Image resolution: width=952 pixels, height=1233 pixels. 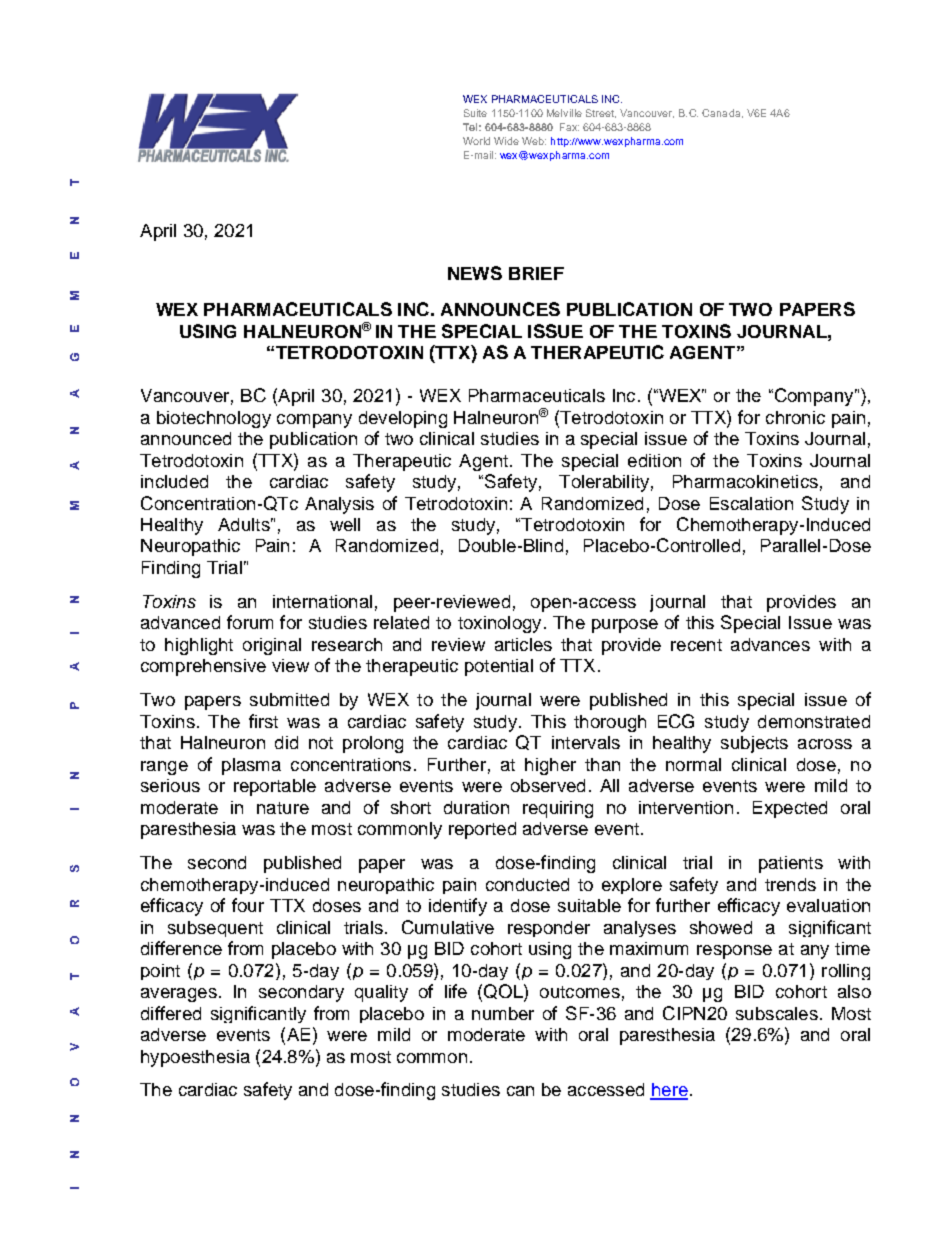 What do you see at coordinates (171, 1013) in the screenshot?
I see `differed` at bounding box center [171, 1013].
